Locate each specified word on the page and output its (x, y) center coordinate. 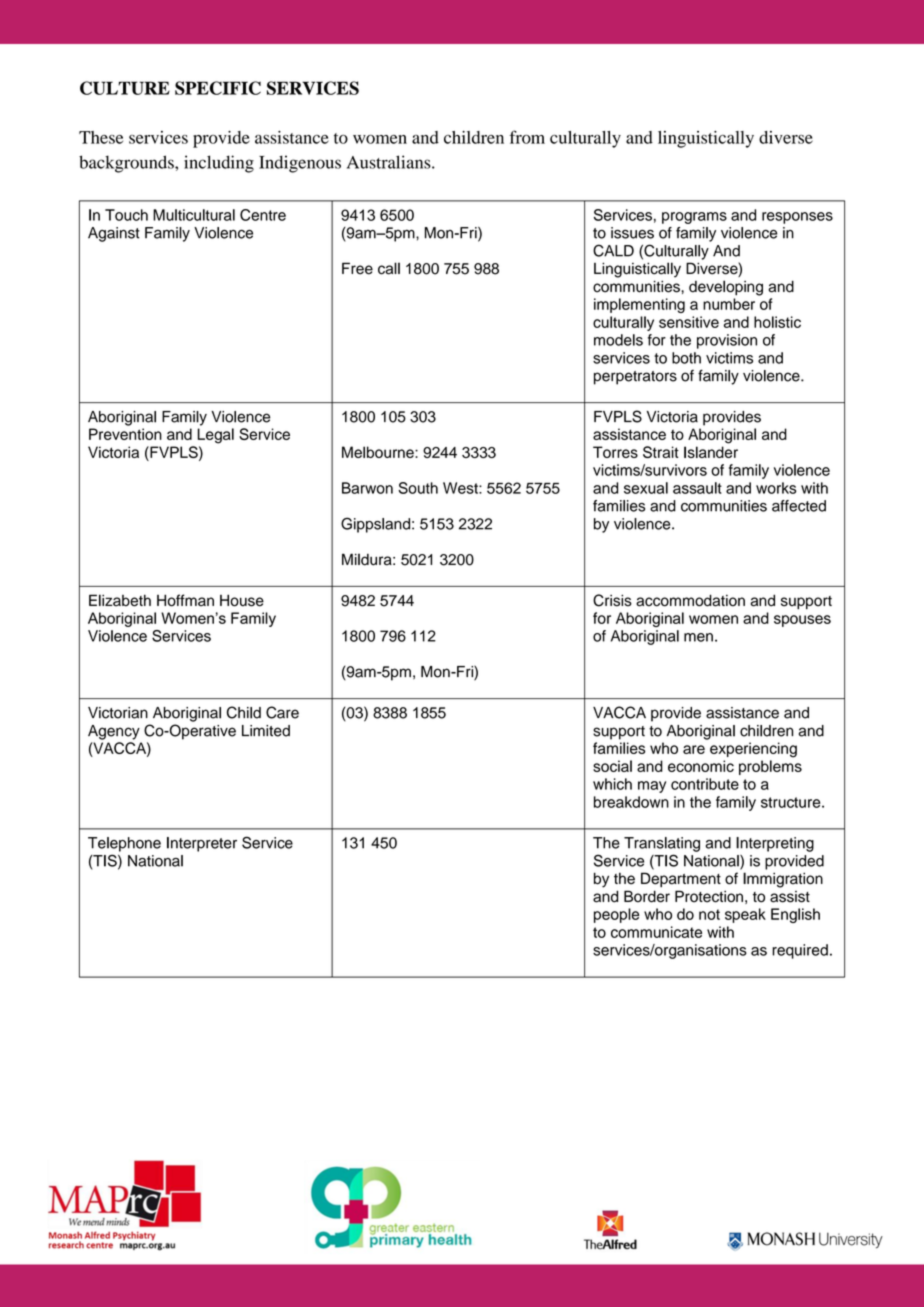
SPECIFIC (218, 88)
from (527, 137)
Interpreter (202, 844)
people (616, 915)
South (418, 488)
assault (697, 488)
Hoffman (185, 600)
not (709, 914)
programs (694, 218)
